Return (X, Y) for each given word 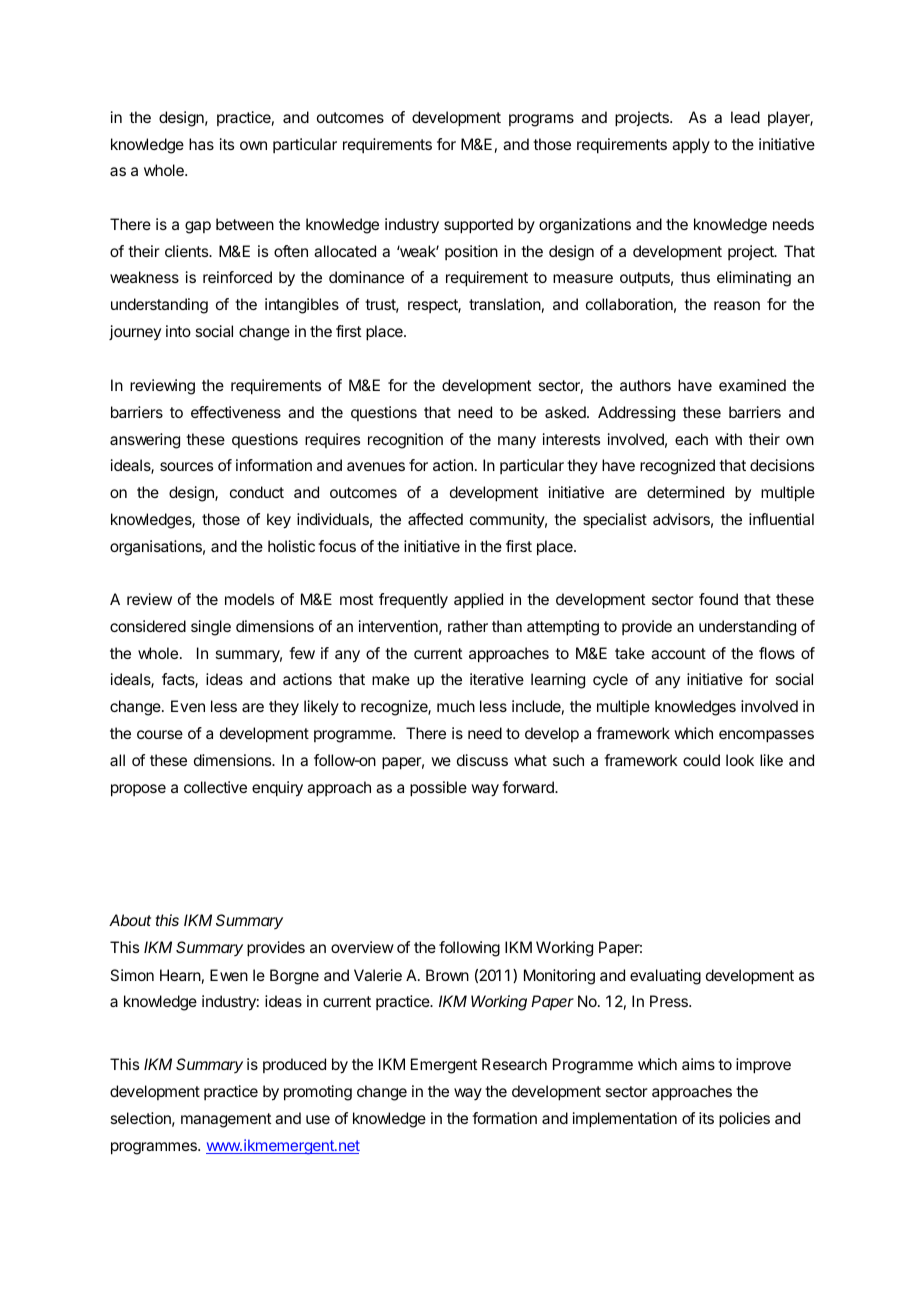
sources (186, 466)
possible (438, 789)
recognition (405, 441)
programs (541, 120)
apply (691, 146)
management (226, 1120)
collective (215, 787)
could (701, 760)
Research (514, 1064)
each (691, 439)
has (201, 144)
